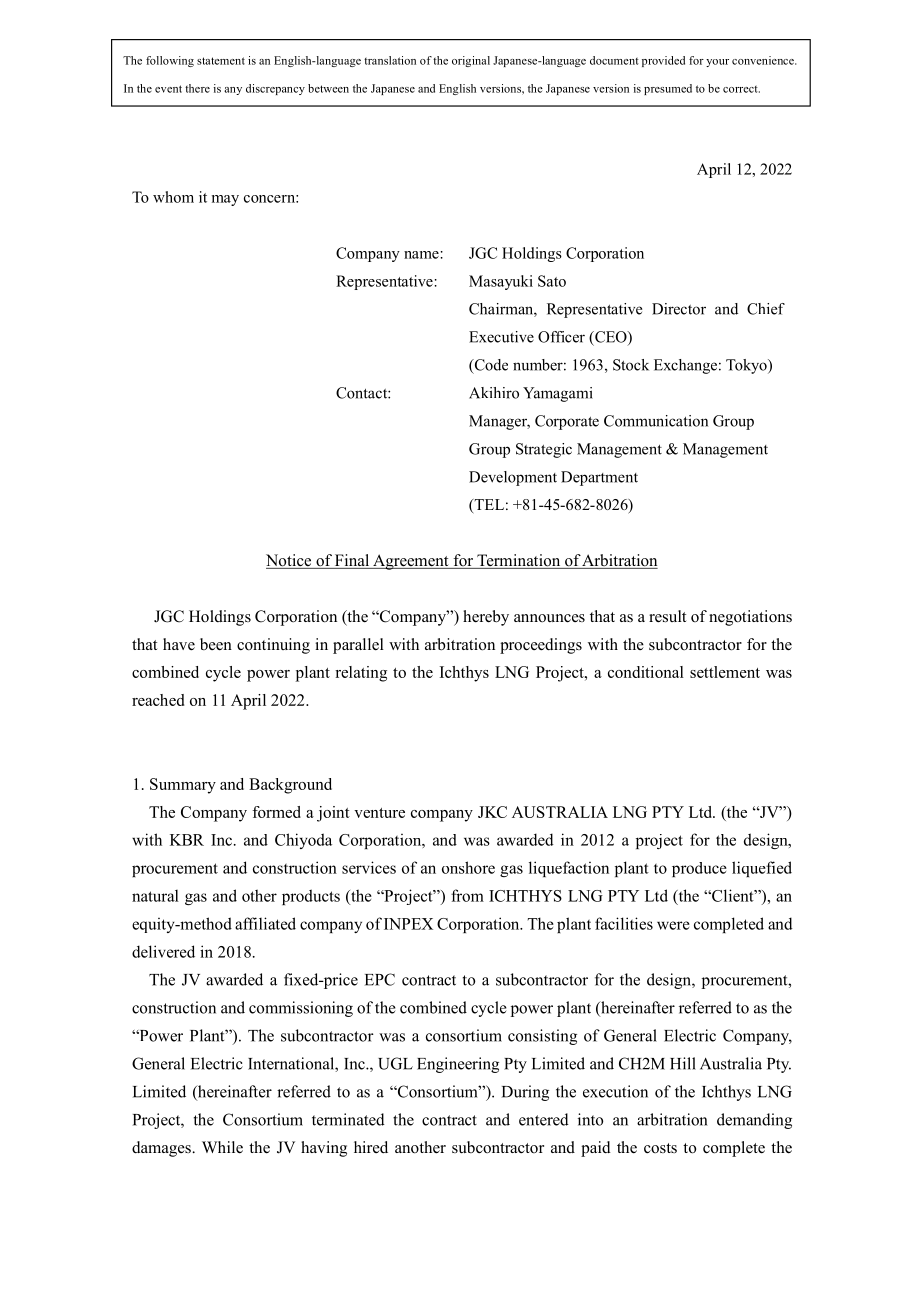  Describe the element at coordinates (222, 1147) in the screenshot. I see `While` at that location.
